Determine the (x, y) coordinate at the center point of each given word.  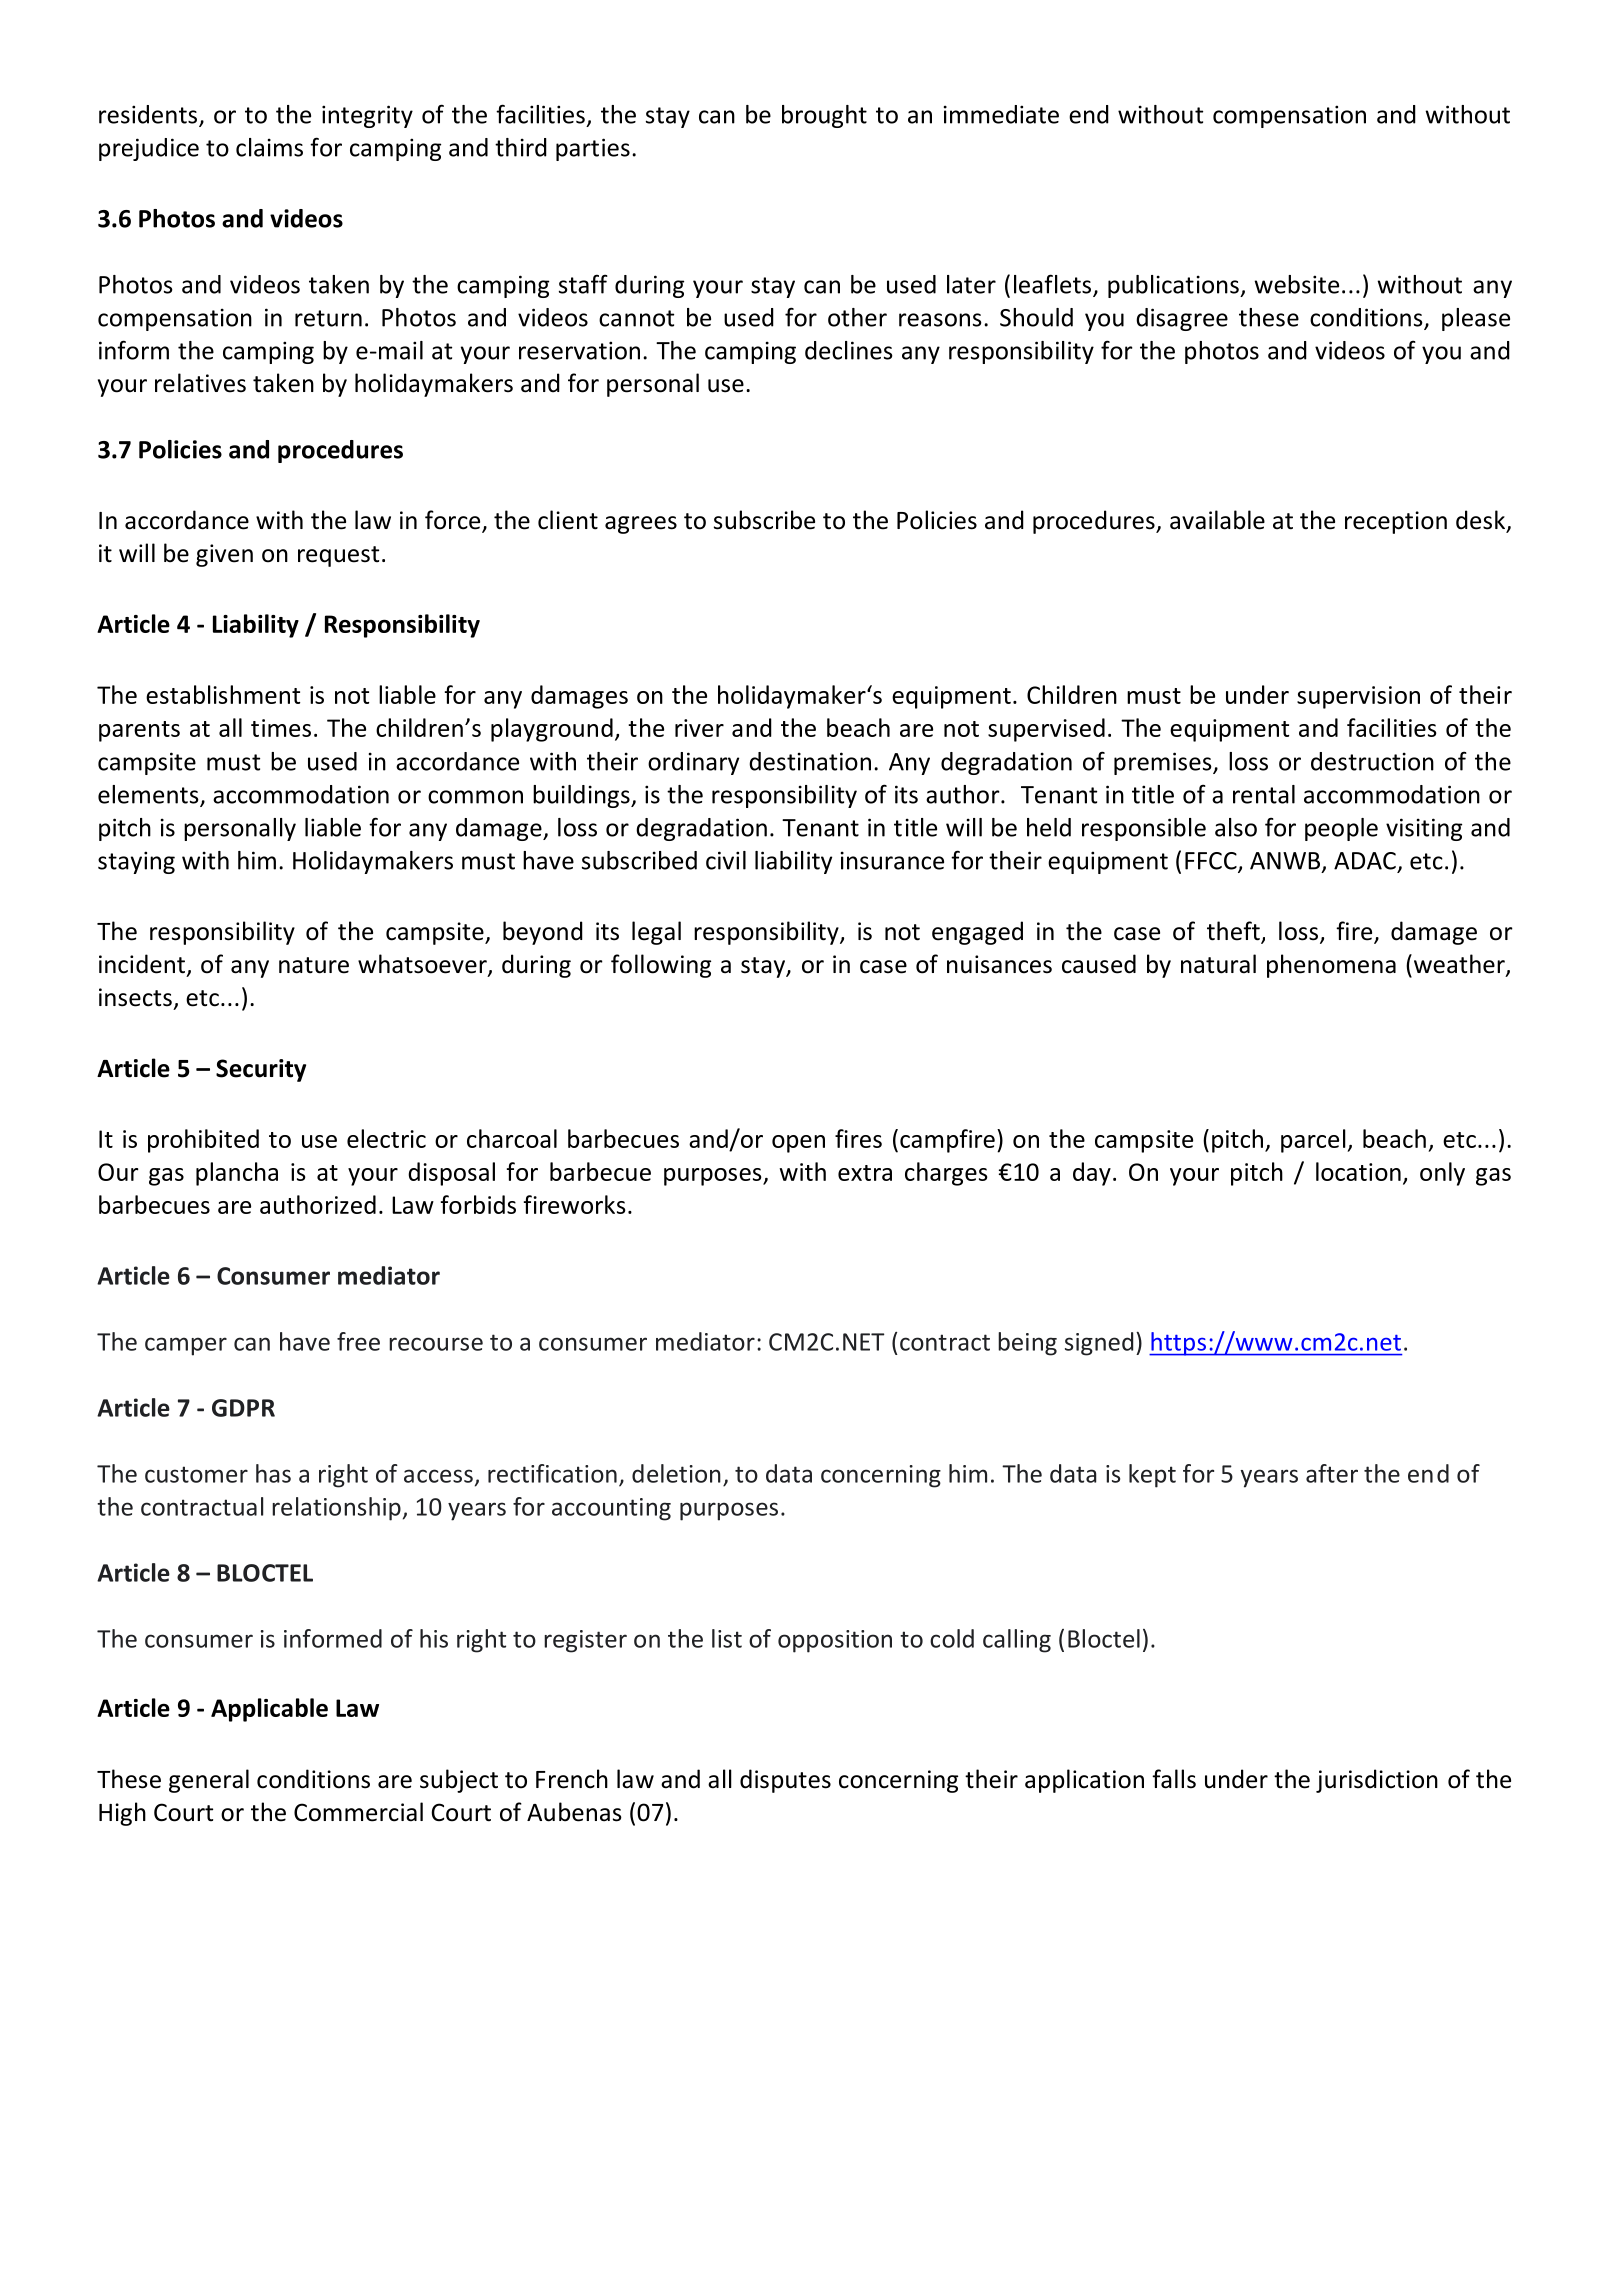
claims (269, 147)
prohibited (203, 1141)
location (1358, 1171)
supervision (1358, 697)
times (281, 728)
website (1296, 284)
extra (865, 1173)
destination (810, 761)
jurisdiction (1377, 1781)
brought (824, 116)
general (209, 1781)
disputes (785, 1781)
